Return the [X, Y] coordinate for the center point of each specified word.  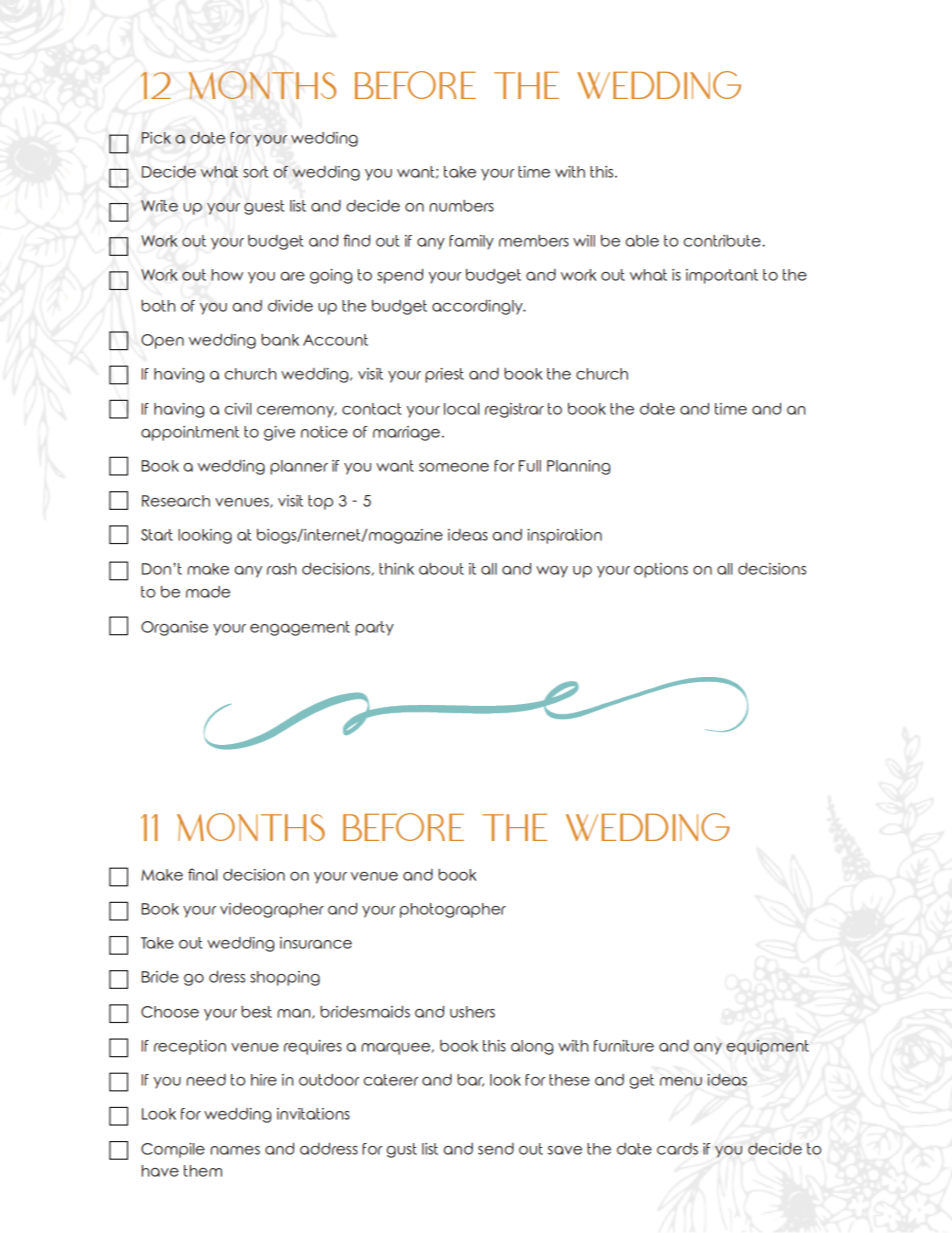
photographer [453, 910]
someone [454, 467]
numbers [461, 206]
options [661, 570]
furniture [624, 1046]
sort [255, 172]
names [235, 1150]
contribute [723, 241]
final [202, 874]
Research [176, 501]
